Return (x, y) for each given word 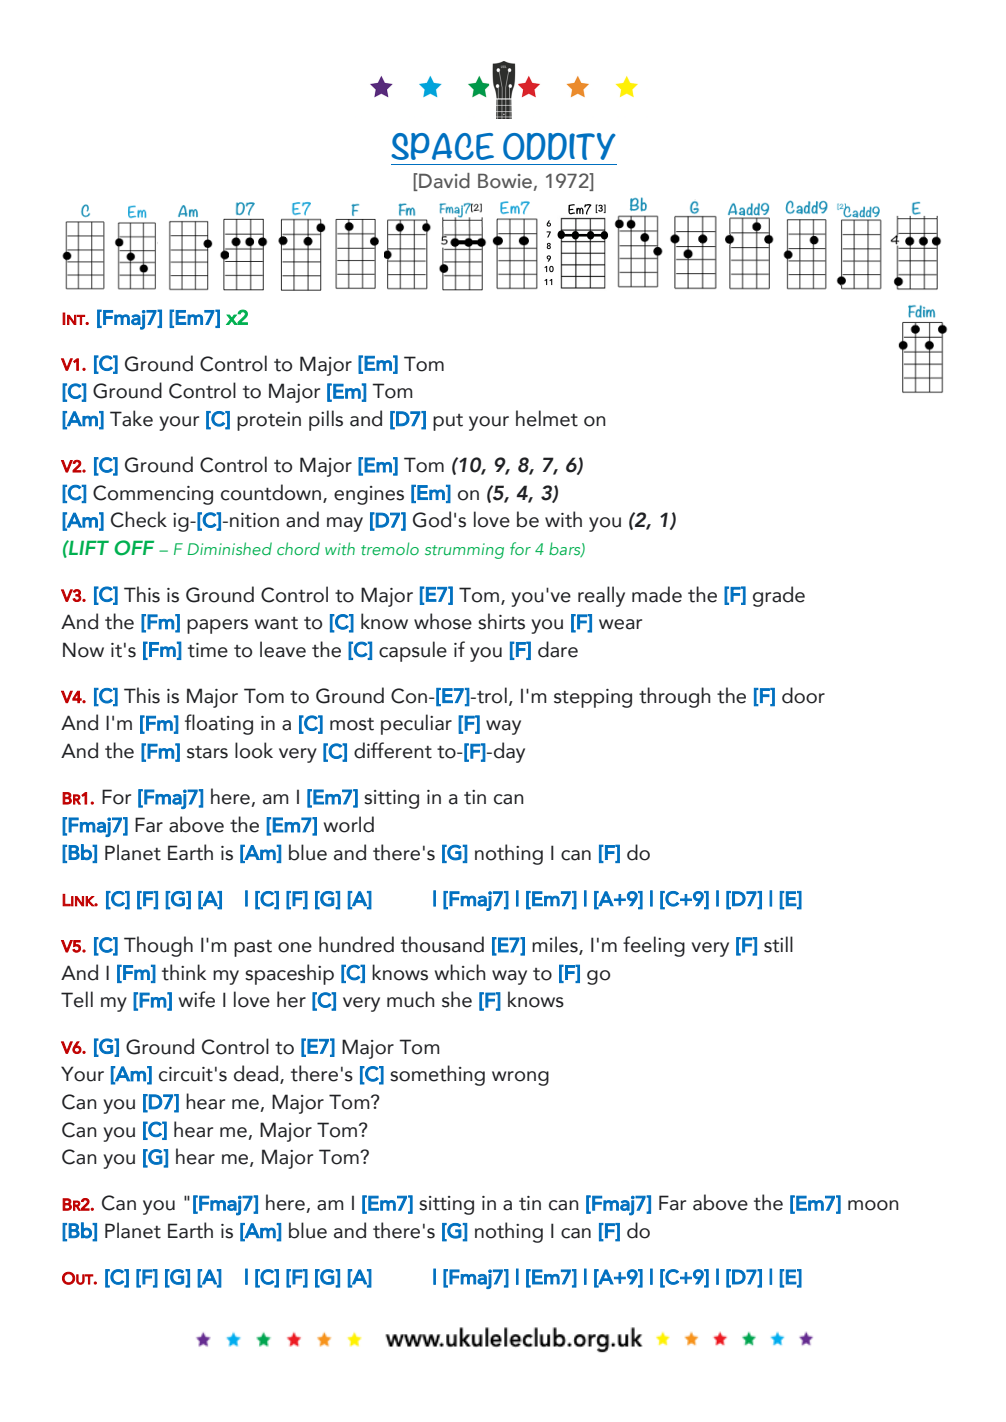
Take (131, 418)
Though (158, 946)
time (208, 650)
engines (369, 495)
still (778, 944)
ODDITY (559, 146)
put (448, 422)
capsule (413, 651)
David (443, 182)
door (803, 695)
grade (779, 596)
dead (257, 1074)
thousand (442, 944)
